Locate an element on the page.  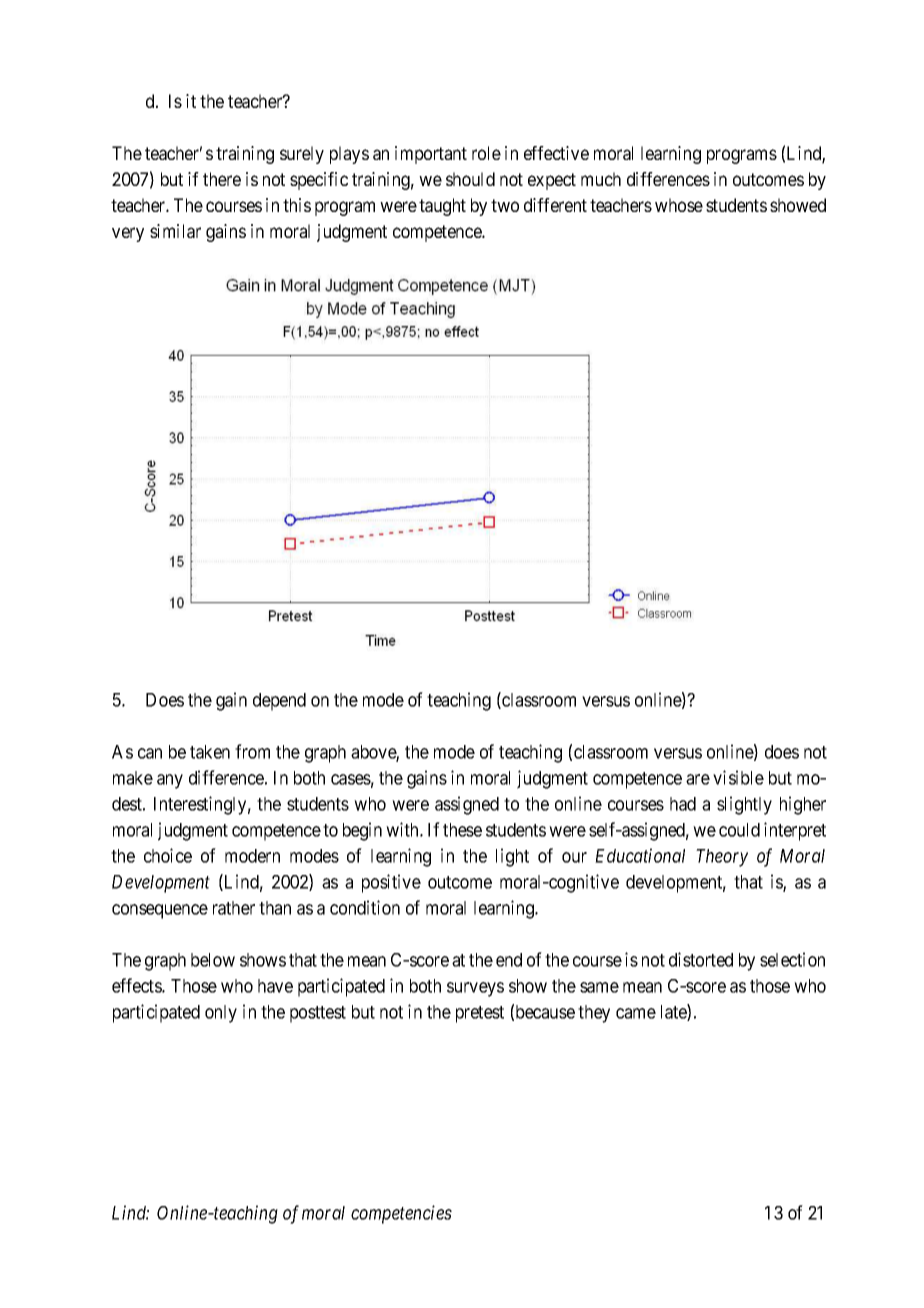
competencies is located at coordinates (401, 1214).
